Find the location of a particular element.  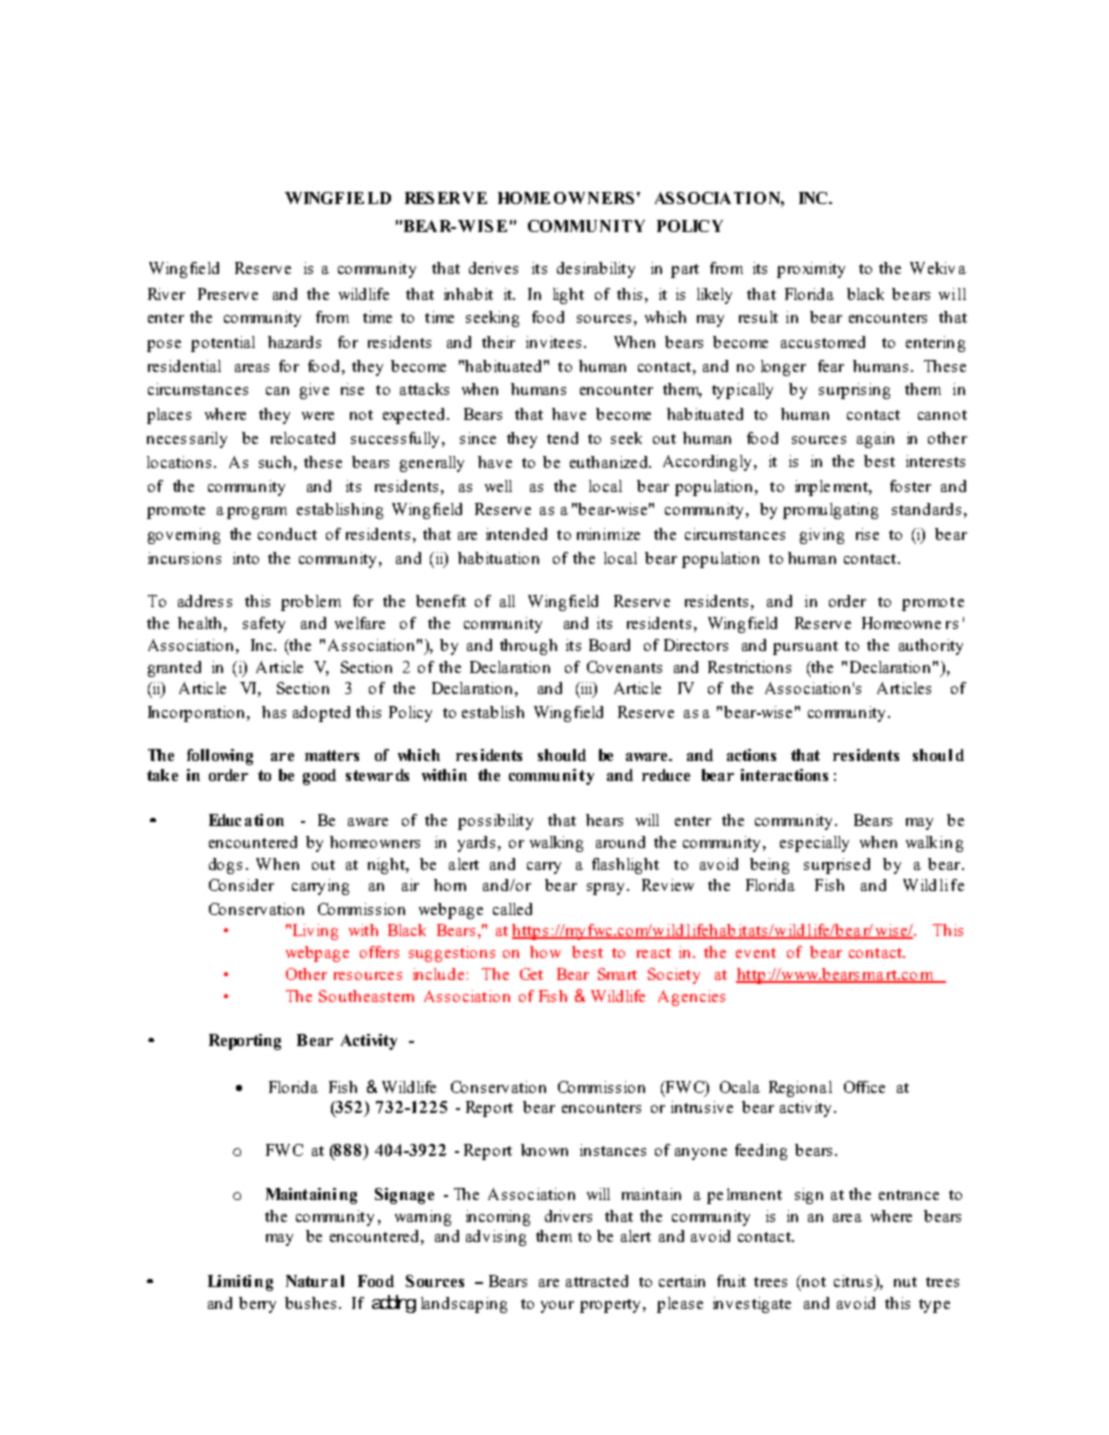

desirability is located at coordinates (596, 270).
